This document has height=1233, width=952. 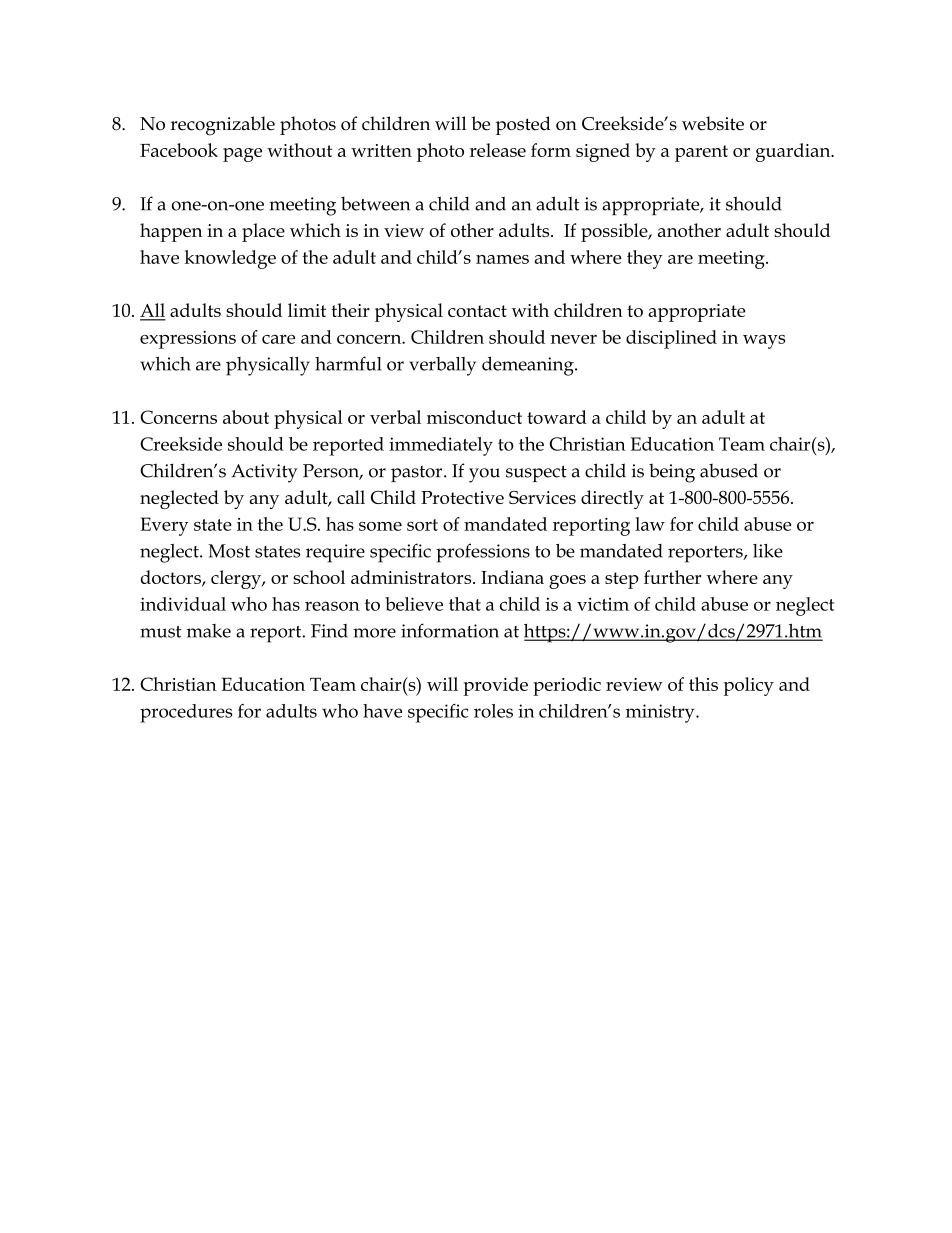 What do you see at coordinates (186, 713) in the document?
I see `procedures` at bounding box center [186, 713].
